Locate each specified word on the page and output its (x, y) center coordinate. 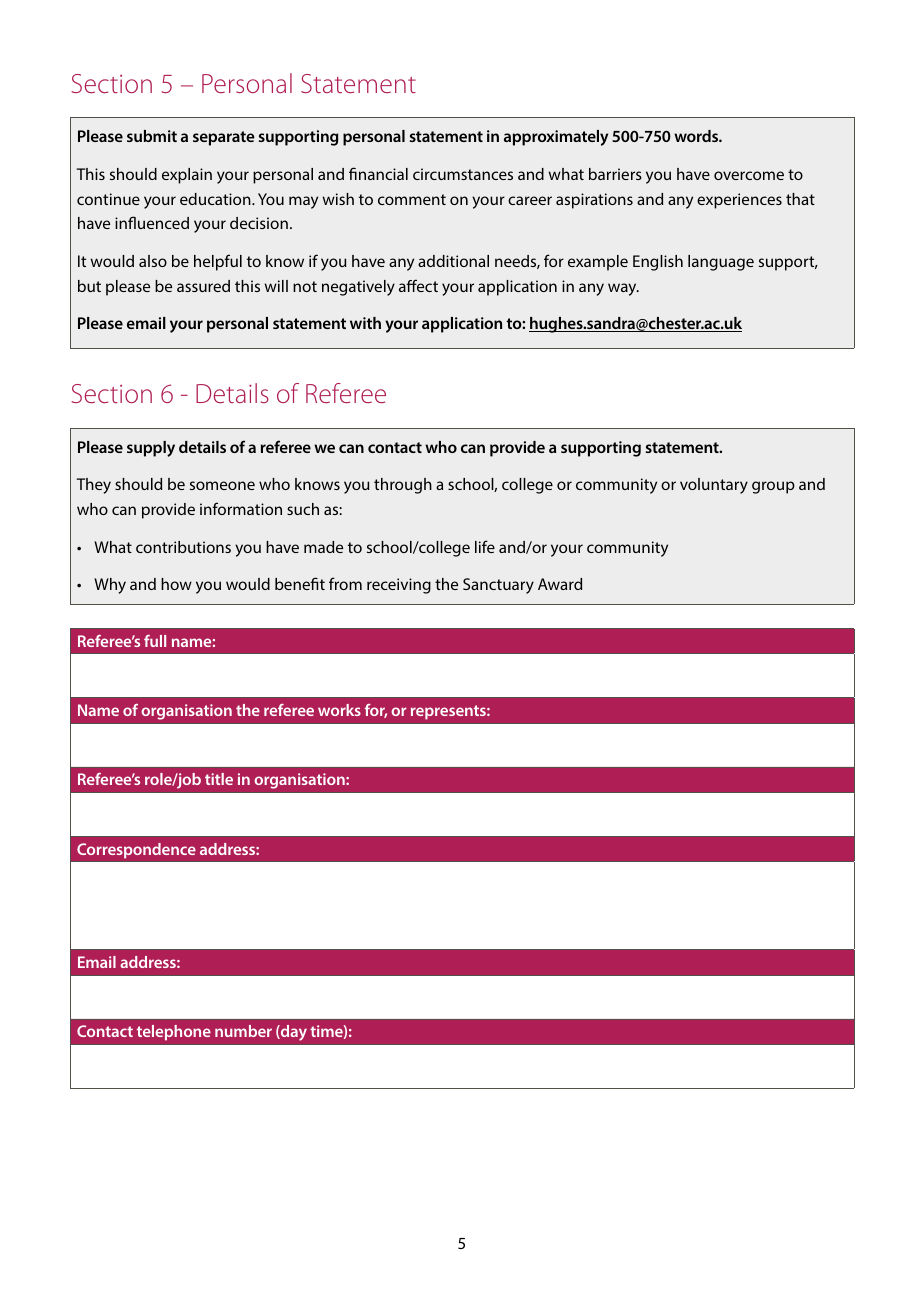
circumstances (463, 174)
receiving (399, 586)
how (176, 584)
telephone (174, 1033)
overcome (749, 175)
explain (187, 176)
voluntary (714, 486)
